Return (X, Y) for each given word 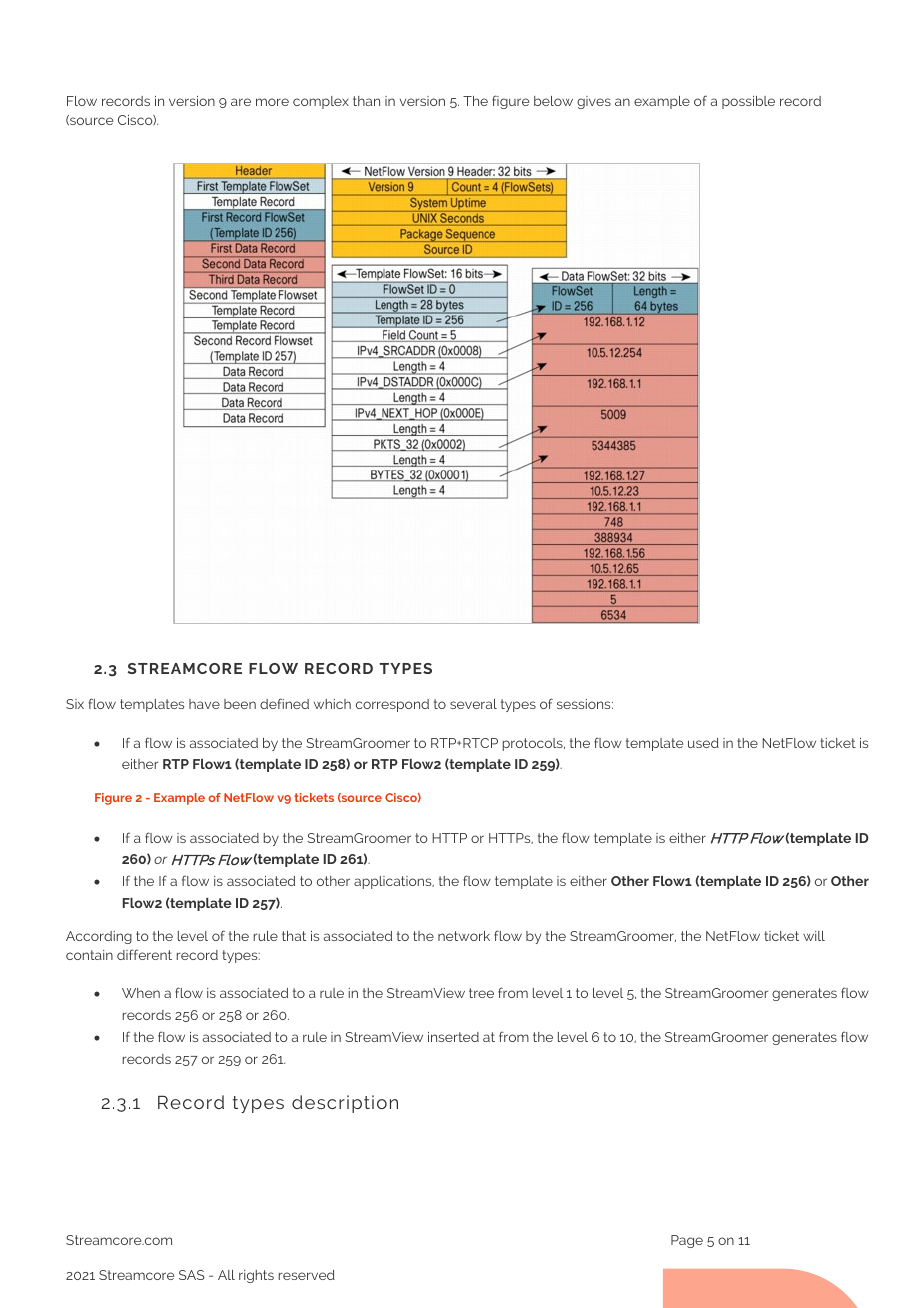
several (473, 704)
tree (481, 993)
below (553, 101)
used (703, 743)
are (241, 102)
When (141, 993)
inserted (453, 1037)
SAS (192, 1275)
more (272, 102)
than (366, 101)
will (814, 936)
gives (594, 102)
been (240, 704)
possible (748, 102)
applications (394, 882)
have (204, 704)
